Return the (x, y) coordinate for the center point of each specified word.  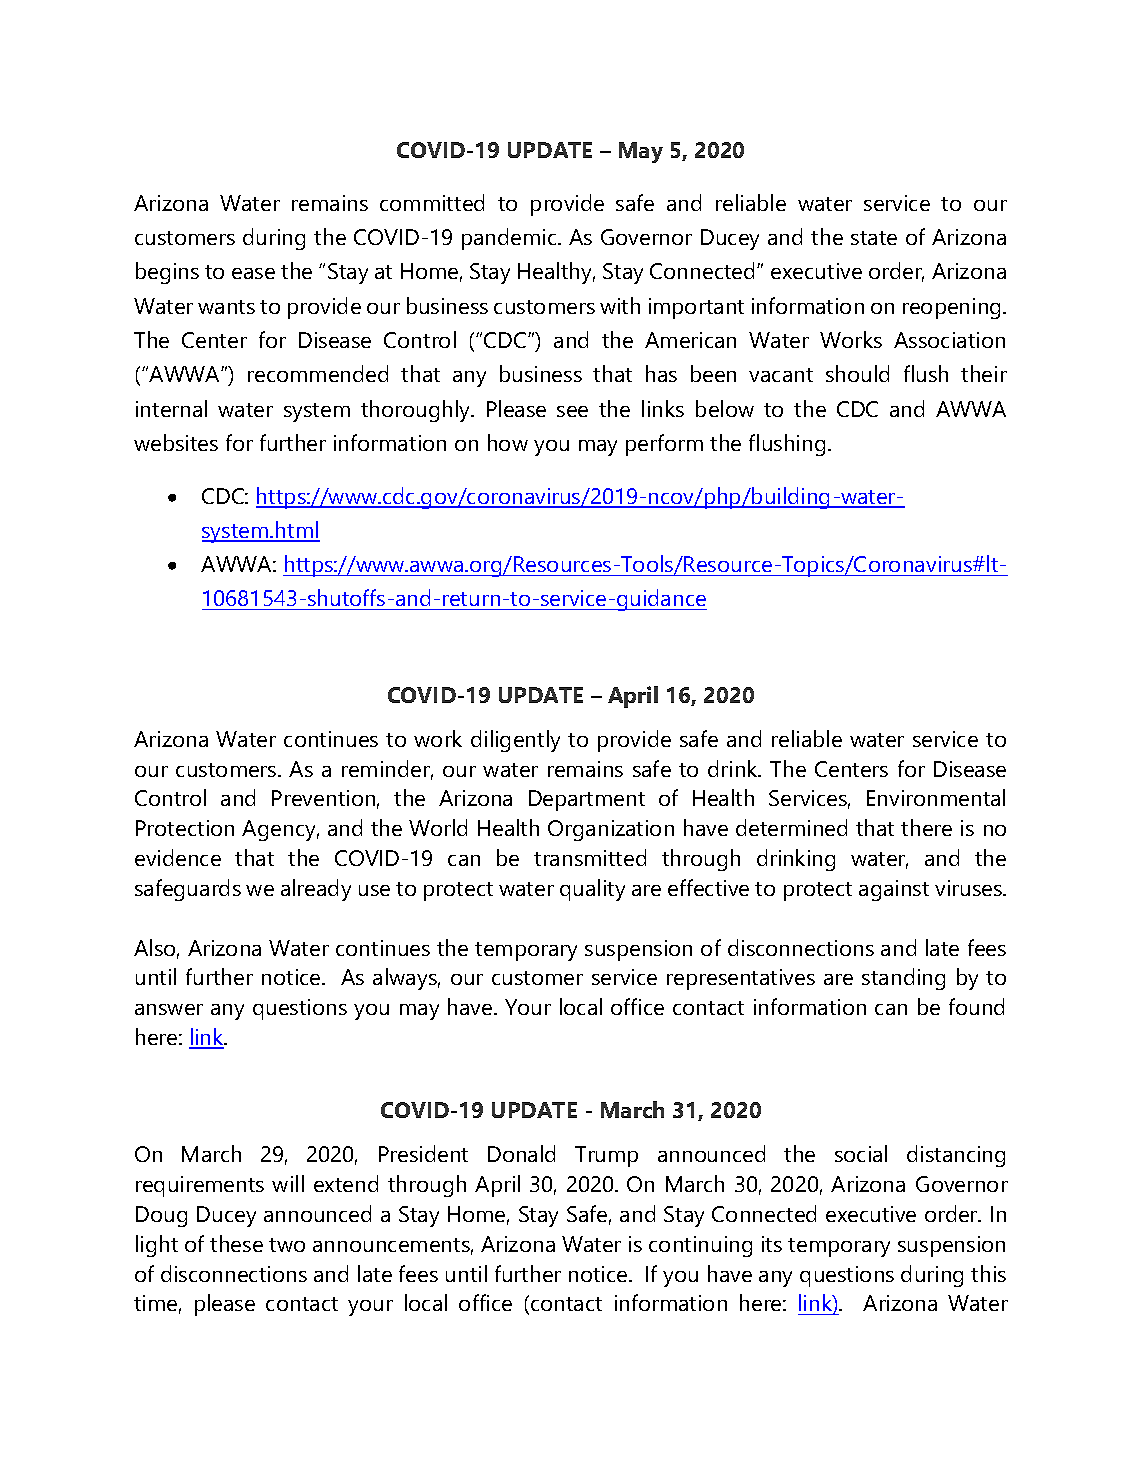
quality (592, 890)
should (857, 373)
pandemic (510, 239)
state (874, 238)
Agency (280, 830)
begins (167, 273)
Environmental (936, 797)
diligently (515, 741)
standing (903, 979)
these (236, 1243)
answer (169, 1009)
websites (176, 442)
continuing (700, 1246)
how (508, 442)
